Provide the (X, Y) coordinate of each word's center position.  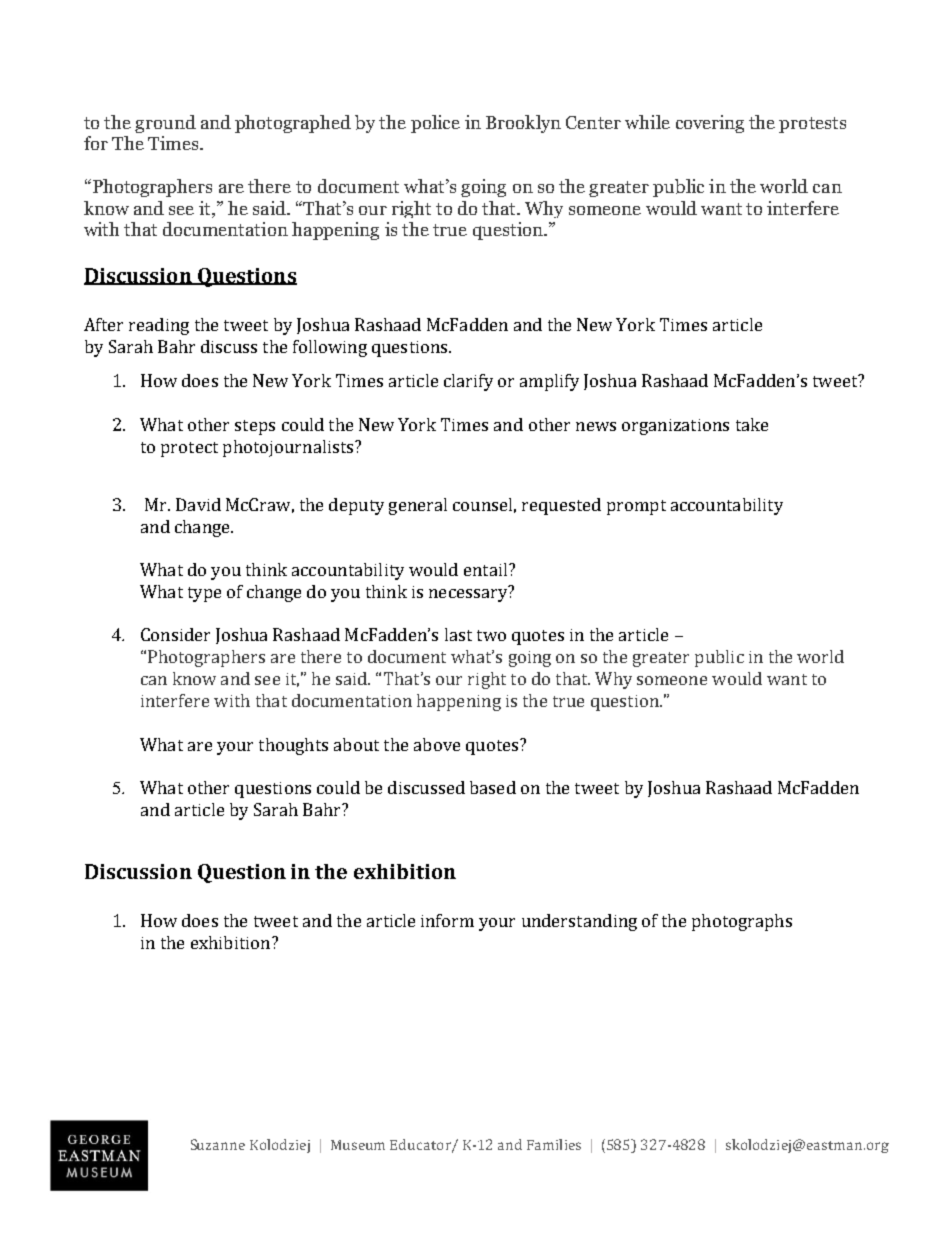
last (458, 634)
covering (710, 124)
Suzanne (218, 1144)
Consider (175, 634)
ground (165, 124)
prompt (636, 507)
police (435, 124)
